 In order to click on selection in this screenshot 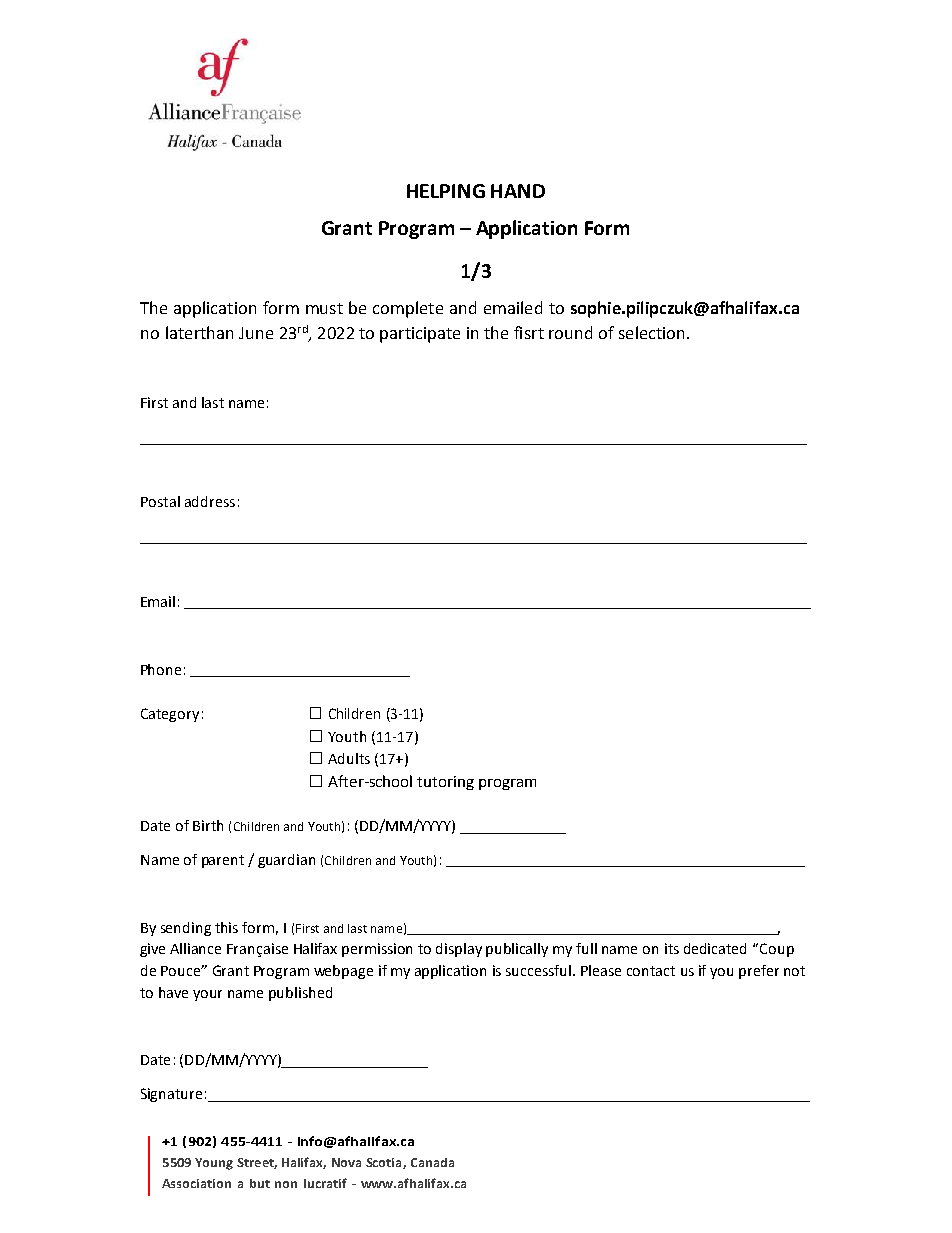, I will do `click(651, 332)`.
